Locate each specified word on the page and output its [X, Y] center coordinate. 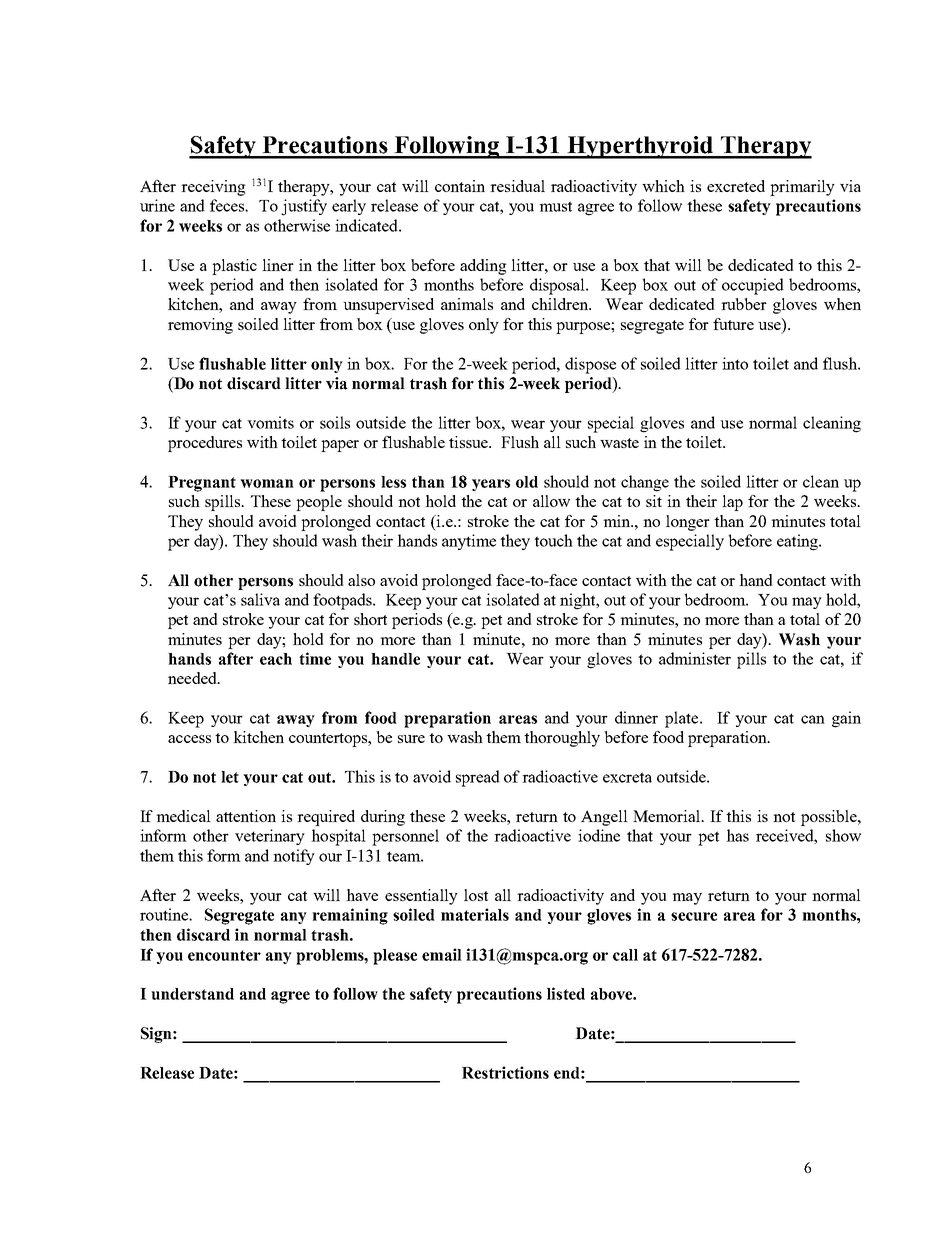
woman [267, 483]
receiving [213, 188]
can [813, 719]
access [189, 739]
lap [732, 503]
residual [517, 186]
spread [478, 778]
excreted [736, 186]
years [491, 485]
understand [192, 994]
